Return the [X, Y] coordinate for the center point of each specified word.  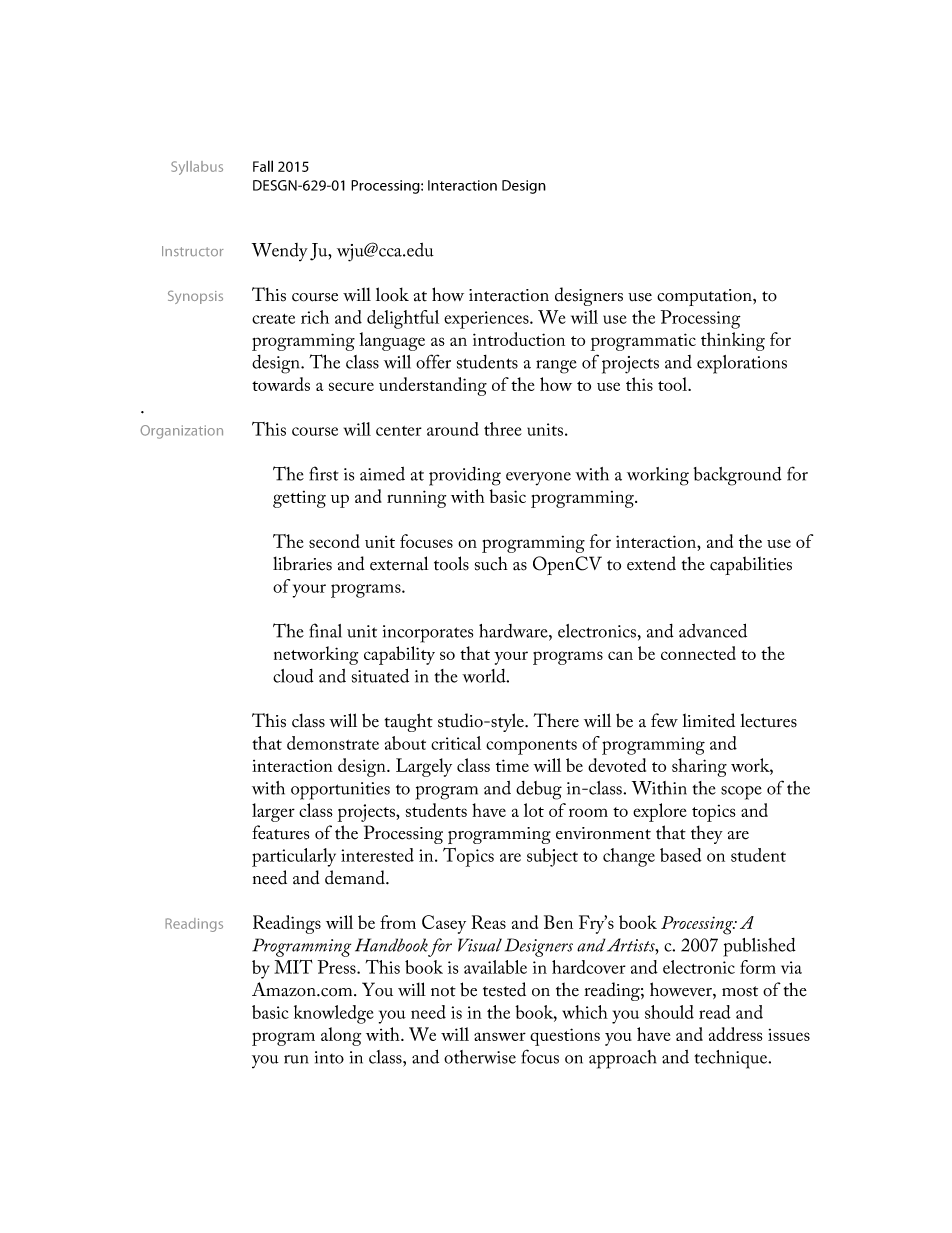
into [329, 1057]
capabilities [751, 565]
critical [456, 743]
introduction [519, 339]
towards [281, 384]
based [681, 855]
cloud [293, 676]
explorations [742, 364]
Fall [263, 166]
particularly [294, 857]
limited [708, 720]
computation [705, 297]
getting [299, 499]
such [491, 563]
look [392, 294]
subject [552, 857]
